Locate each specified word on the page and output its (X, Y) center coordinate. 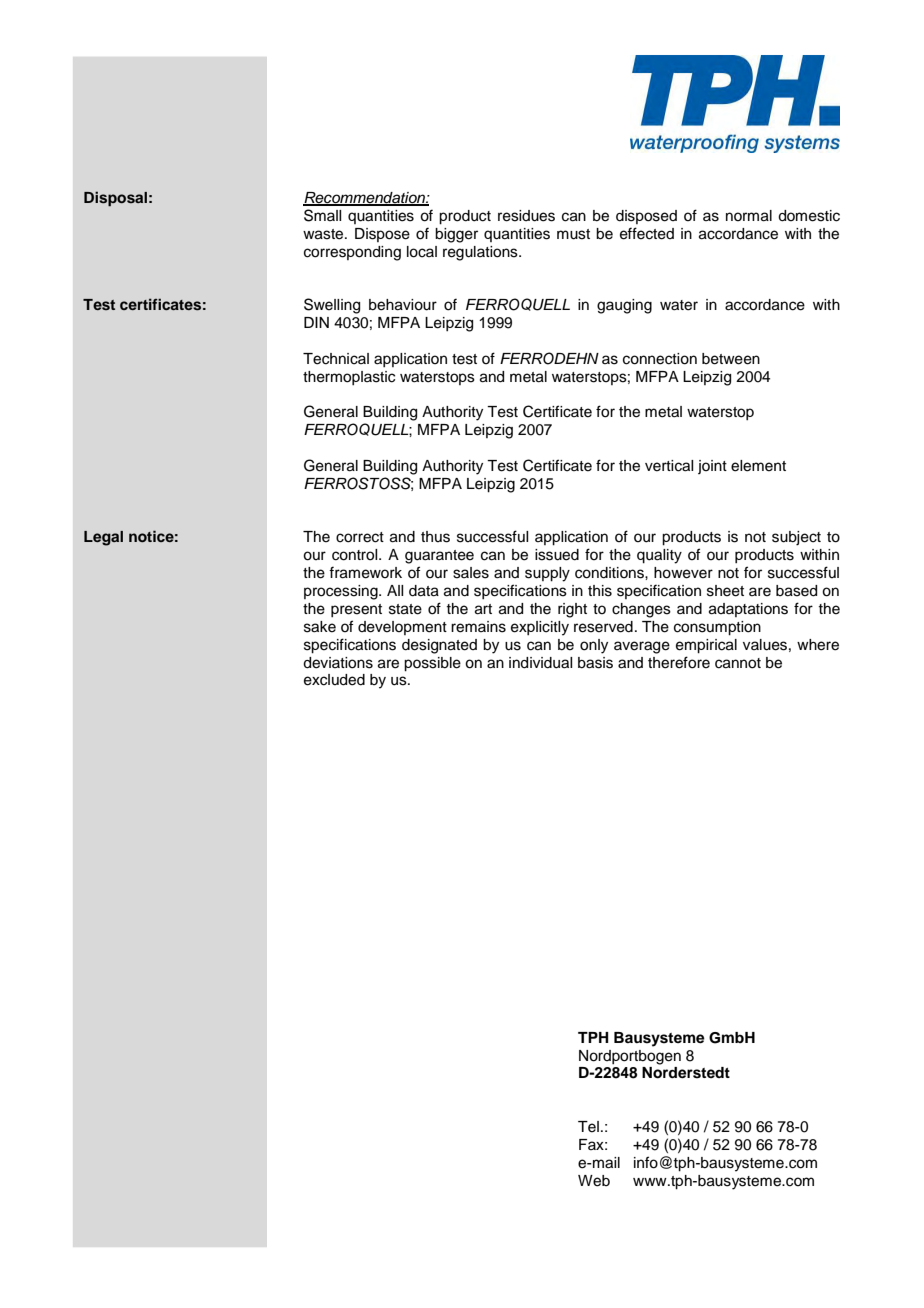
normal (749, 216)
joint (712, 467)
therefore (679, 662)
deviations (338, 663)
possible (432, 664)
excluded (334, 680)
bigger (456, 235)
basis (595, 663)
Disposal (115, 199)
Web (594, 1181)
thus (435, 537)
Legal (103, 538)
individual (540, 663)
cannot (738, 663)
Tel (588, 1127)
